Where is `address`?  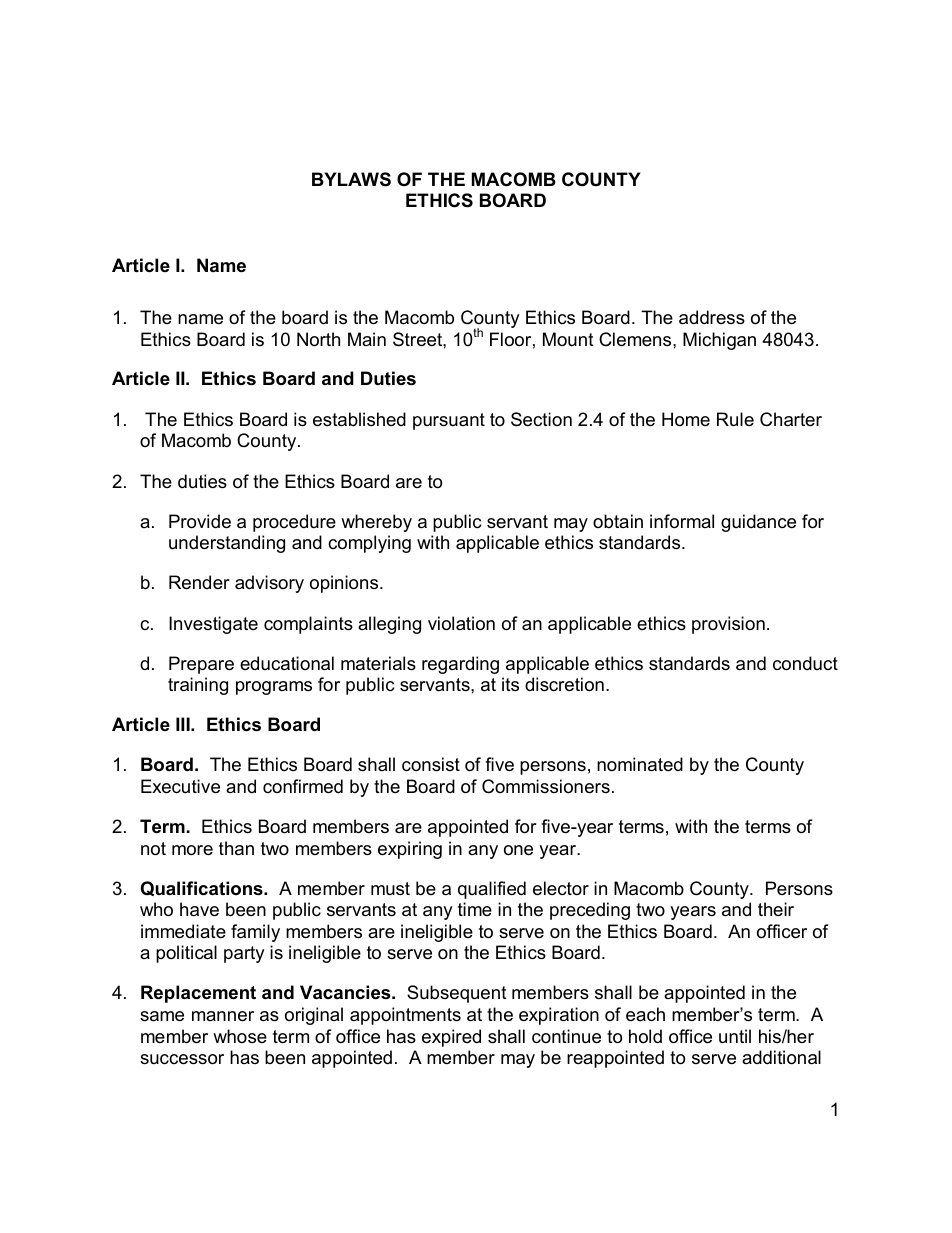
address is located at coordinates (712, 317).
